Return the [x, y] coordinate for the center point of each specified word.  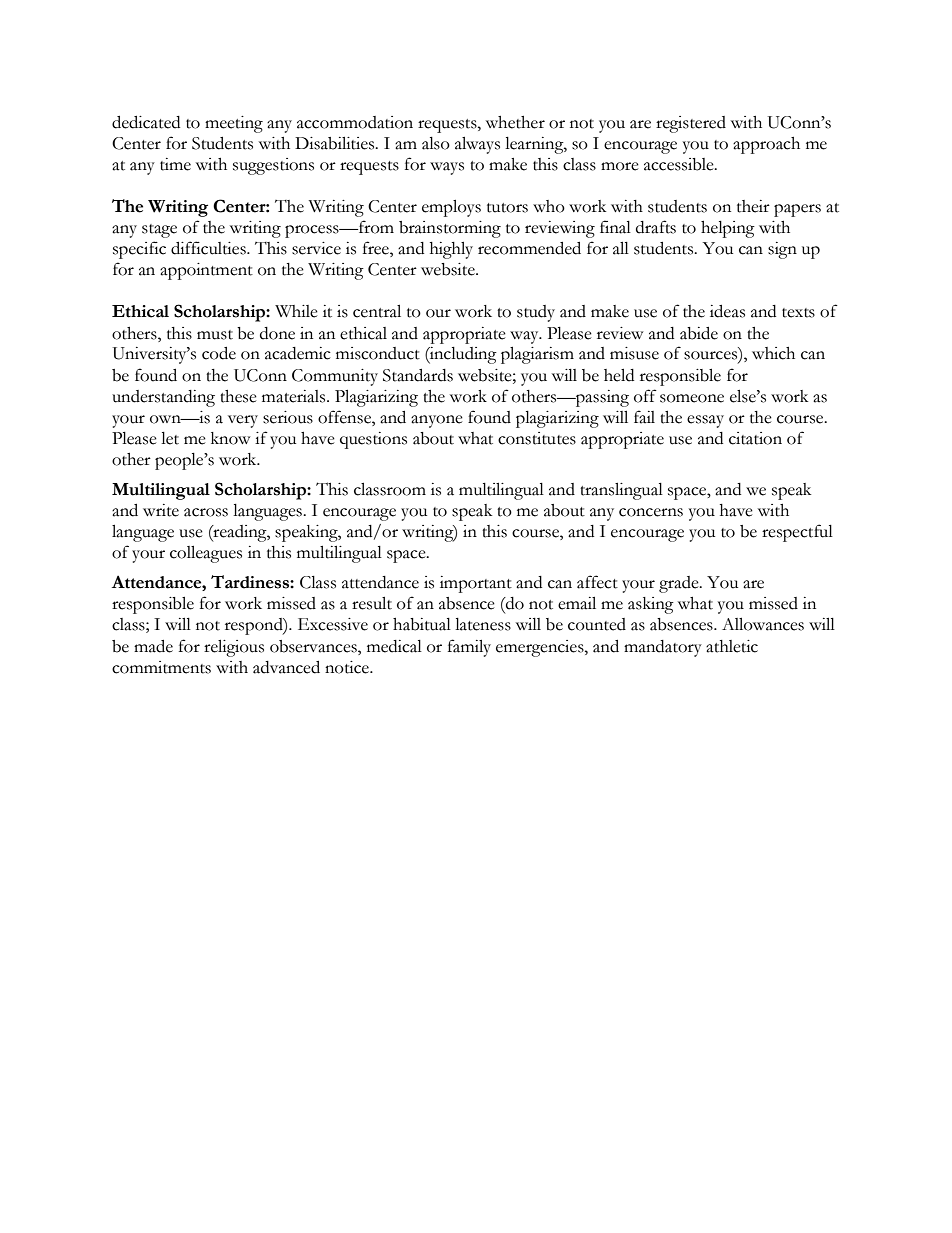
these [238, 396]
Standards [418, 375]
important [476, 584]
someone [692, 398]
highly [451, 250]
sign [782, 250]
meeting [234, 124]
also [436, 143]
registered [691, 124]
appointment [206, 271]
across [206, 512]
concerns [651, 512]
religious [234, 648]
